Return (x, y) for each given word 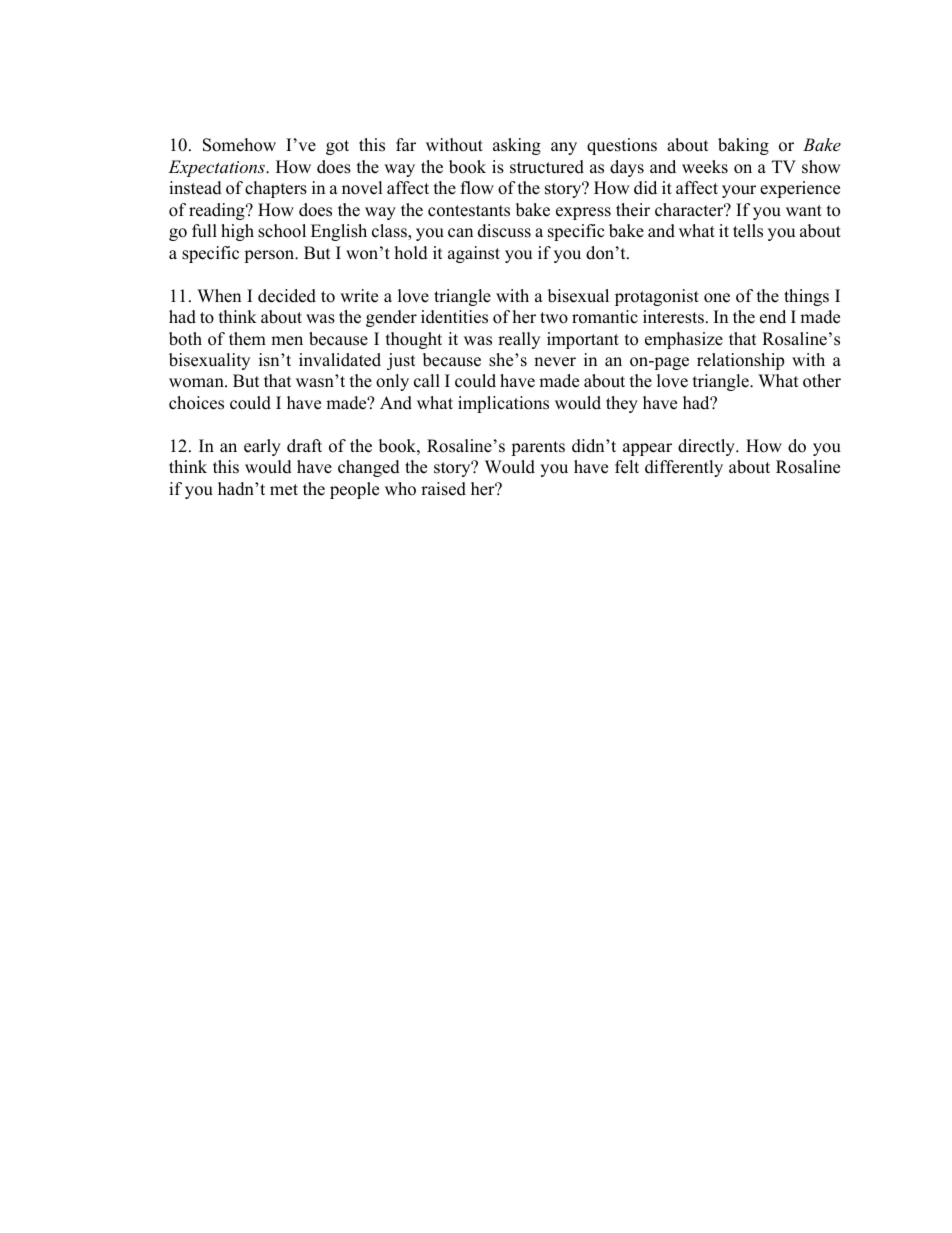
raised (443, 489)
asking (517, 146)
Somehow (239, 145)
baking (743, 146)
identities (454, 317)
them (247, 339)
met (284, 490)
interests (673, 317)
